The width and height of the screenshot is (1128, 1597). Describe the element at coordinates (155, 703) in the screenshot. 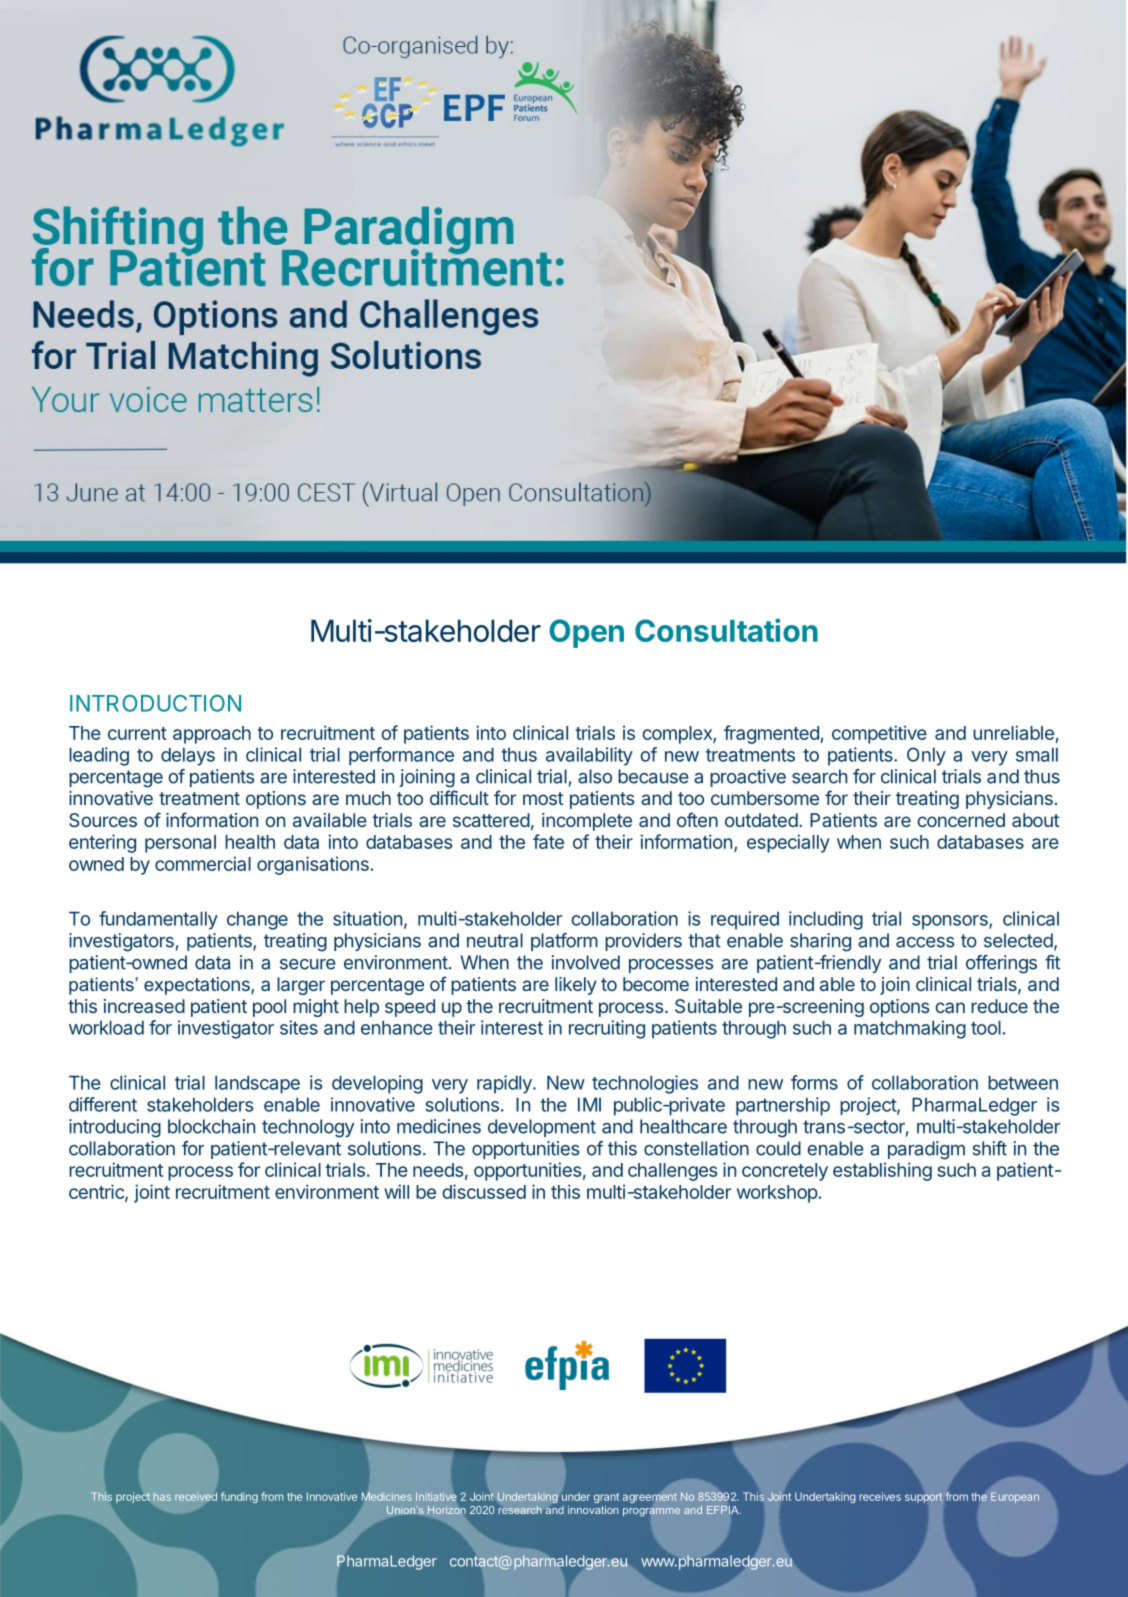

I see `INTRODUCTION` at that location.
